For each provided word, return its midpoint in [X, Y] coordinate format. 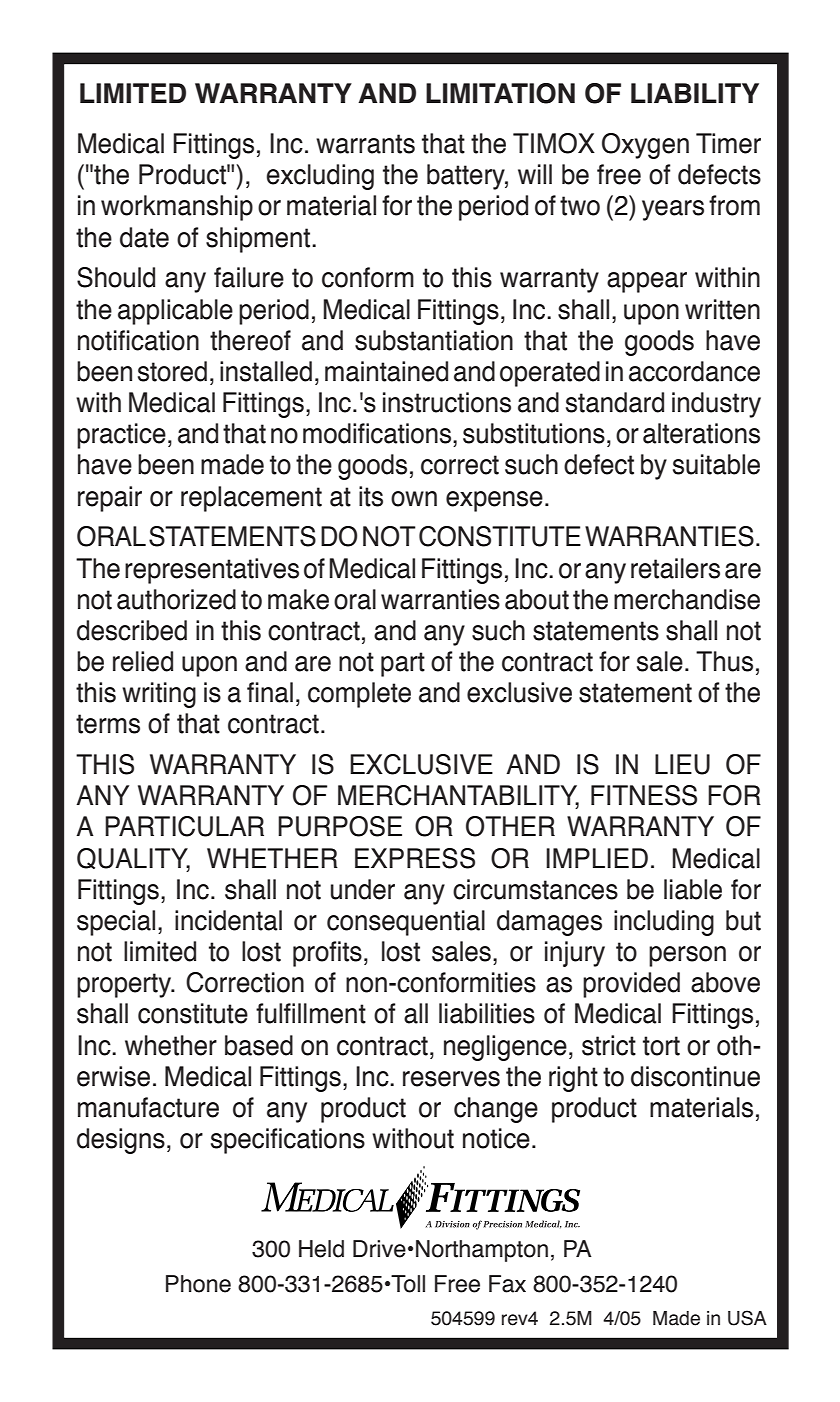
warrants [365, 144]
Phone [198, 1284]
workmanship [177, 208]
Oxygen [645, 146]
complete [359, 695]
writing [159, 695]
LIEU [682, 764]
